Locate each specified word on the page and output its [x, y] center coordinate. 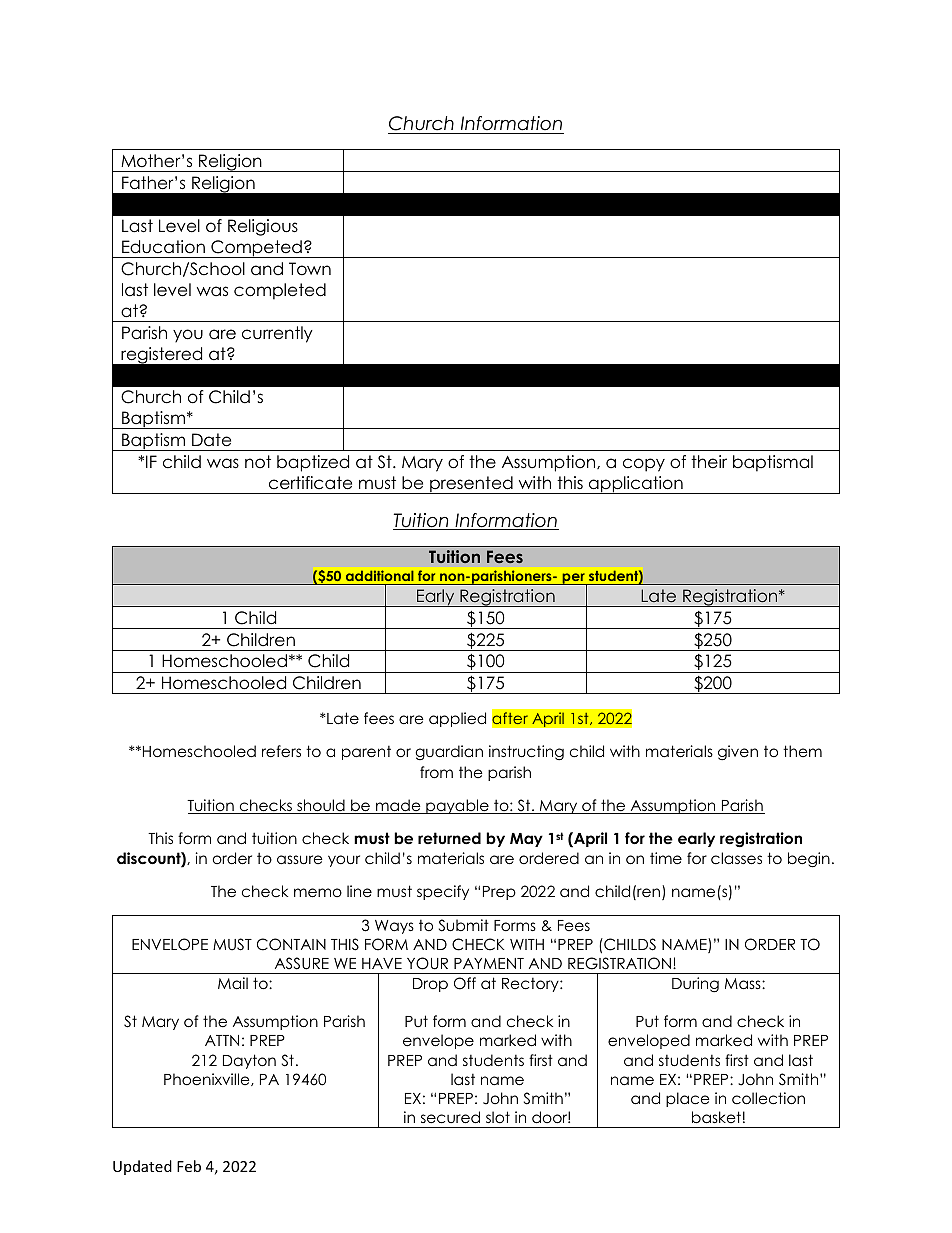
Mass [744, 984]
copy [644, 465]
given [738, 753]
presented [471, 485]
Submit [464, 925]
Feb [189, 1166]
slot [498, 1117]
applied [457, 719]
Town [310, 269]
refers [281, 751]
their [709, 462]
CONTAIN [291, 944]
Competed [256, 249]
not [258, 462]
